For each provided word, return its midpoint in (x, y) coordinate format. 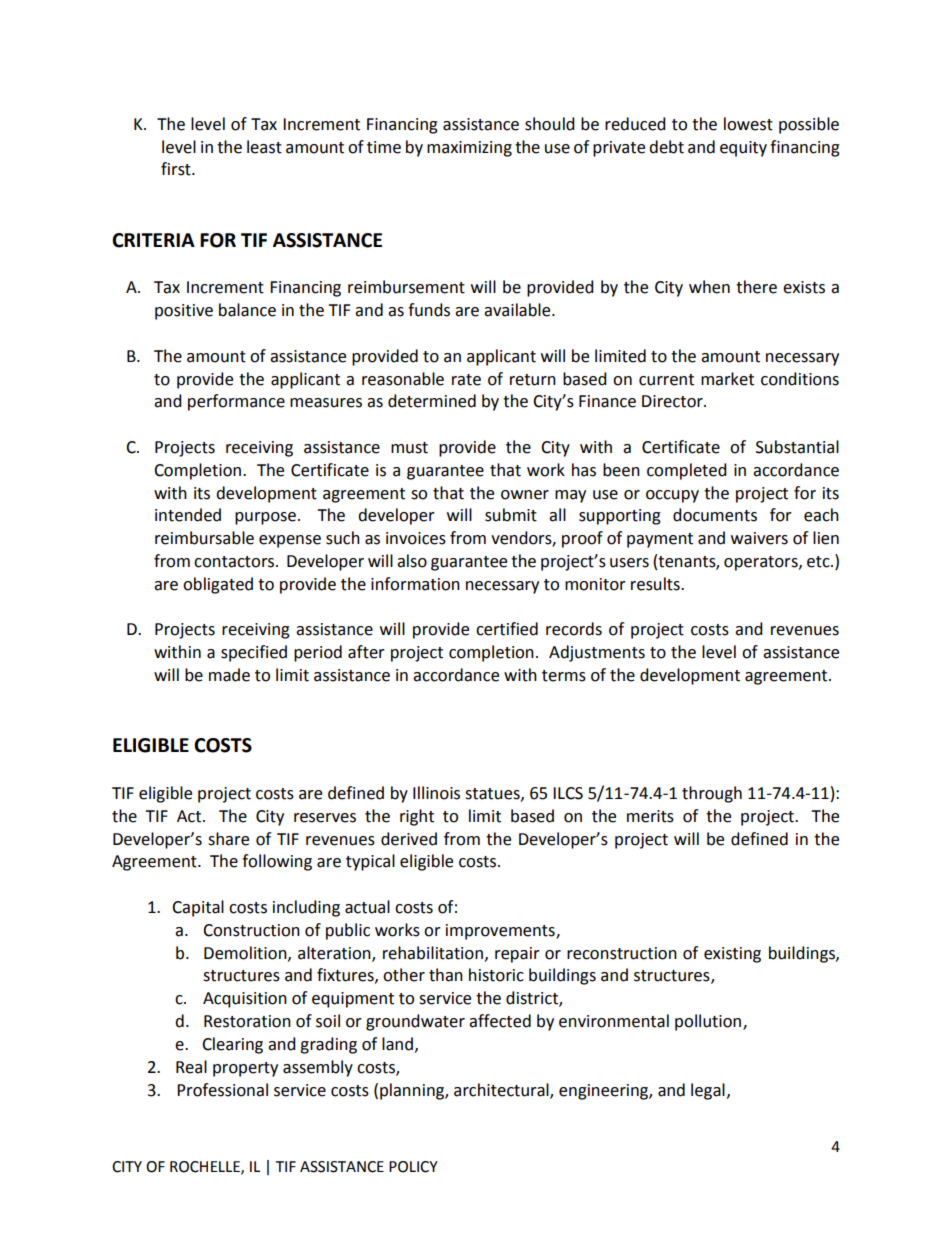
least (264, 147)
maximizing (469, 149)
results (656, 584)
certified (507, 629)
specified (254, 653)
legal (708, 1091)
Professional (222, 1090)
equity (743, 149)
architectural (502, 1090)
